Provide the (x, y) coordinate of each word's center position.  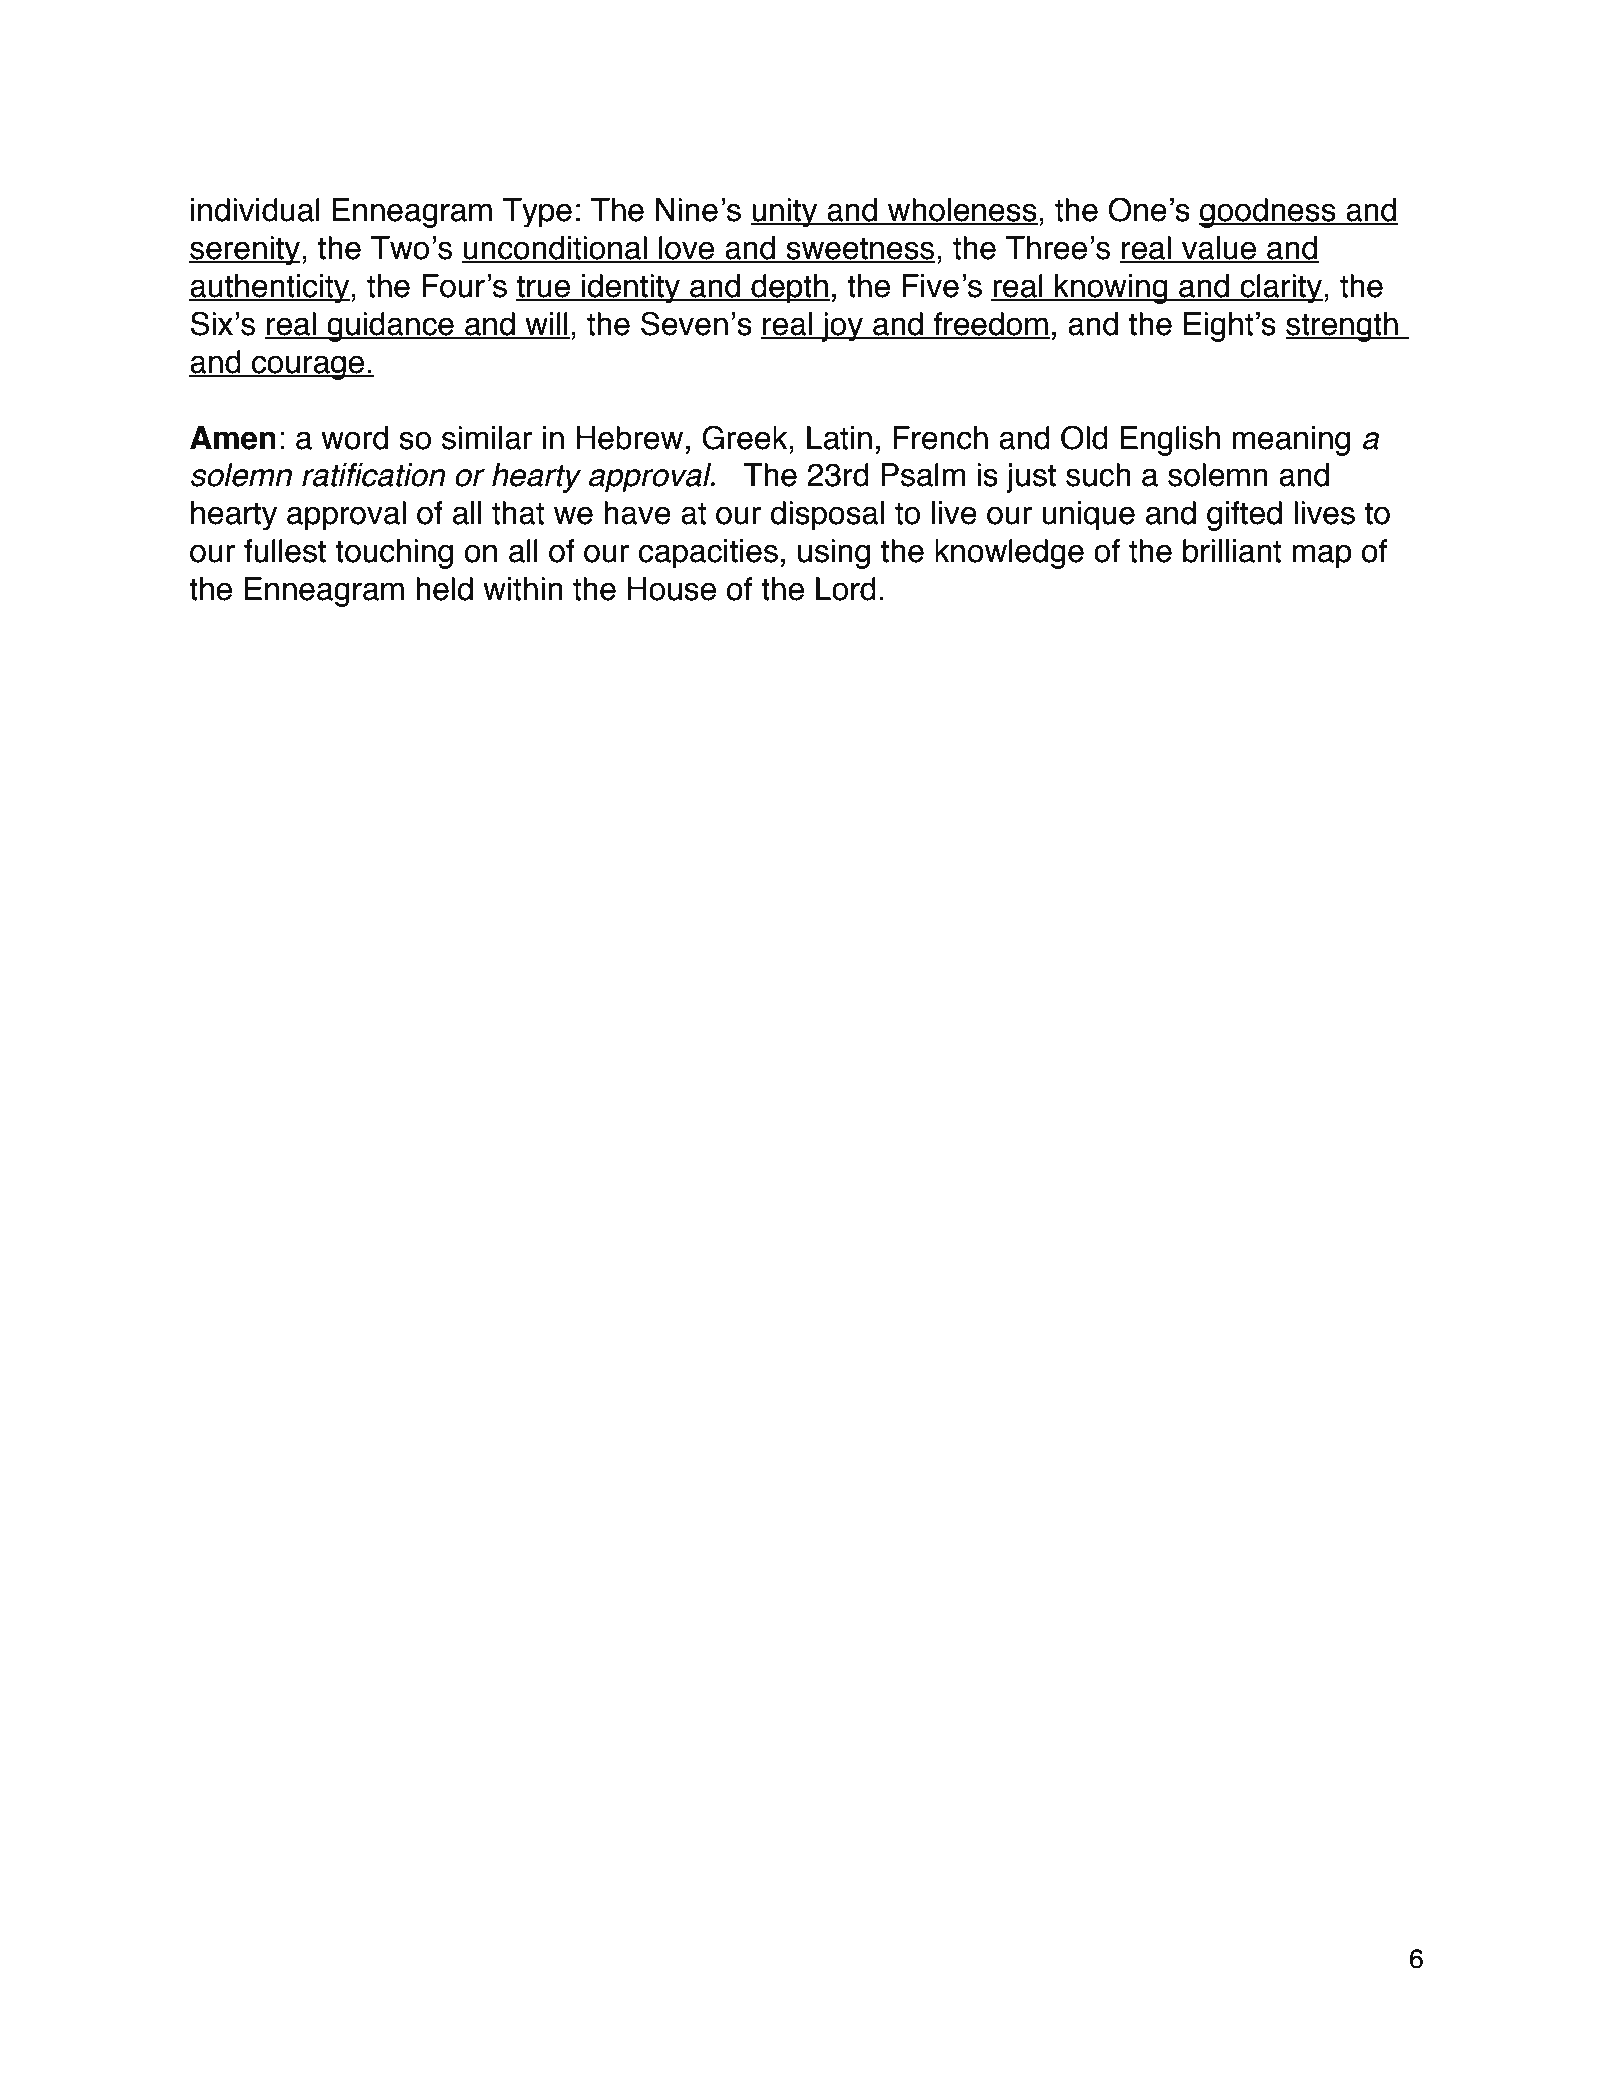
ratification (373, 474)
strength (1343, 327)
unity (785, 213)
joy (842, 327)
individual (255, 210)
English (1170, 441)
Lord (846, 589)
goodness (1268, 213)
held (444, 589)
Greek (745, 437)
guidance (390, 327)
